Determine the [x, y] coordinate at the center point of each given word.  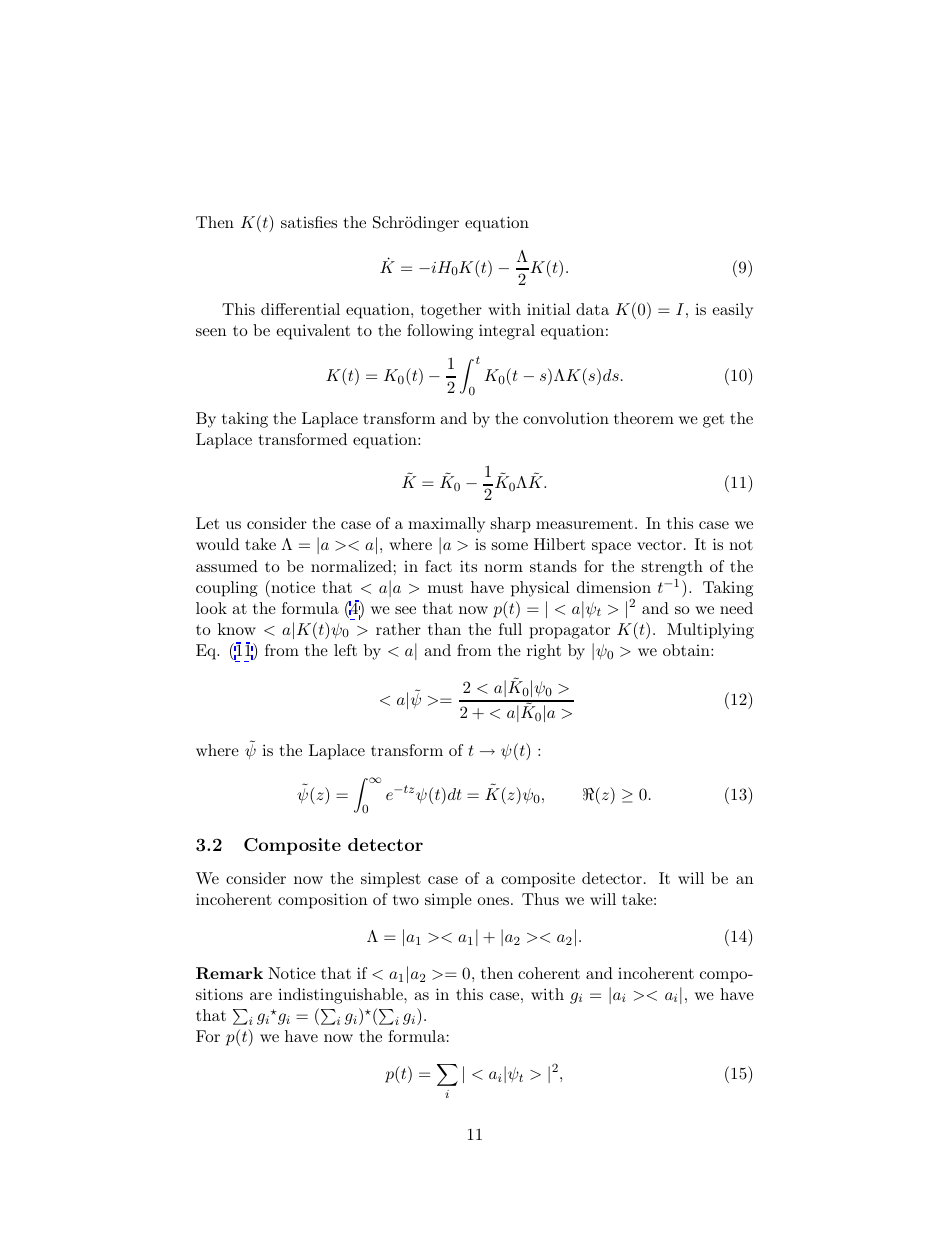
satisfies [309, 222]
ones [493, 901]
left [345, 650]
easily [732, 311]
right [544, 652]
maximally [446, 525]
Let [207, 523]
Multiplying [710, 631]
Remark [229, 973]
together [451, 311]
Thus [540, 899]
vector [659, 545]
